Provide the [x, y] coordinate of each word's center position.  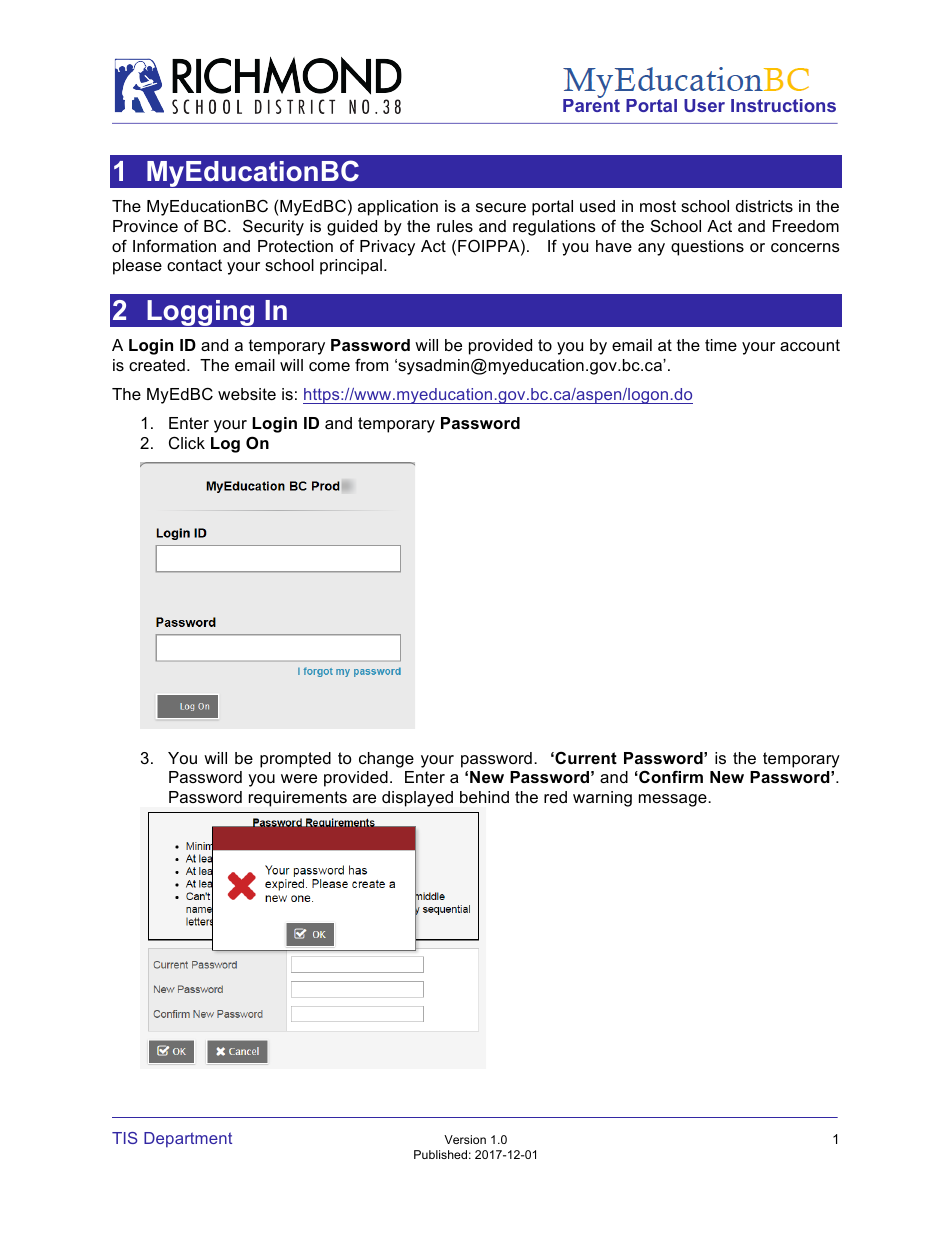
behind [484, 797]
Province [145, 226]
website [247, 394]
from [371, 364]
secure [501, 207]
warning [602, 799]
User [704, 105]
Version [465, 1139]
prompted [295, 760]
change [386, 760]
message [674, 800]
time [721, 345]
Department [188, 1140]
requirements [298, 799]
